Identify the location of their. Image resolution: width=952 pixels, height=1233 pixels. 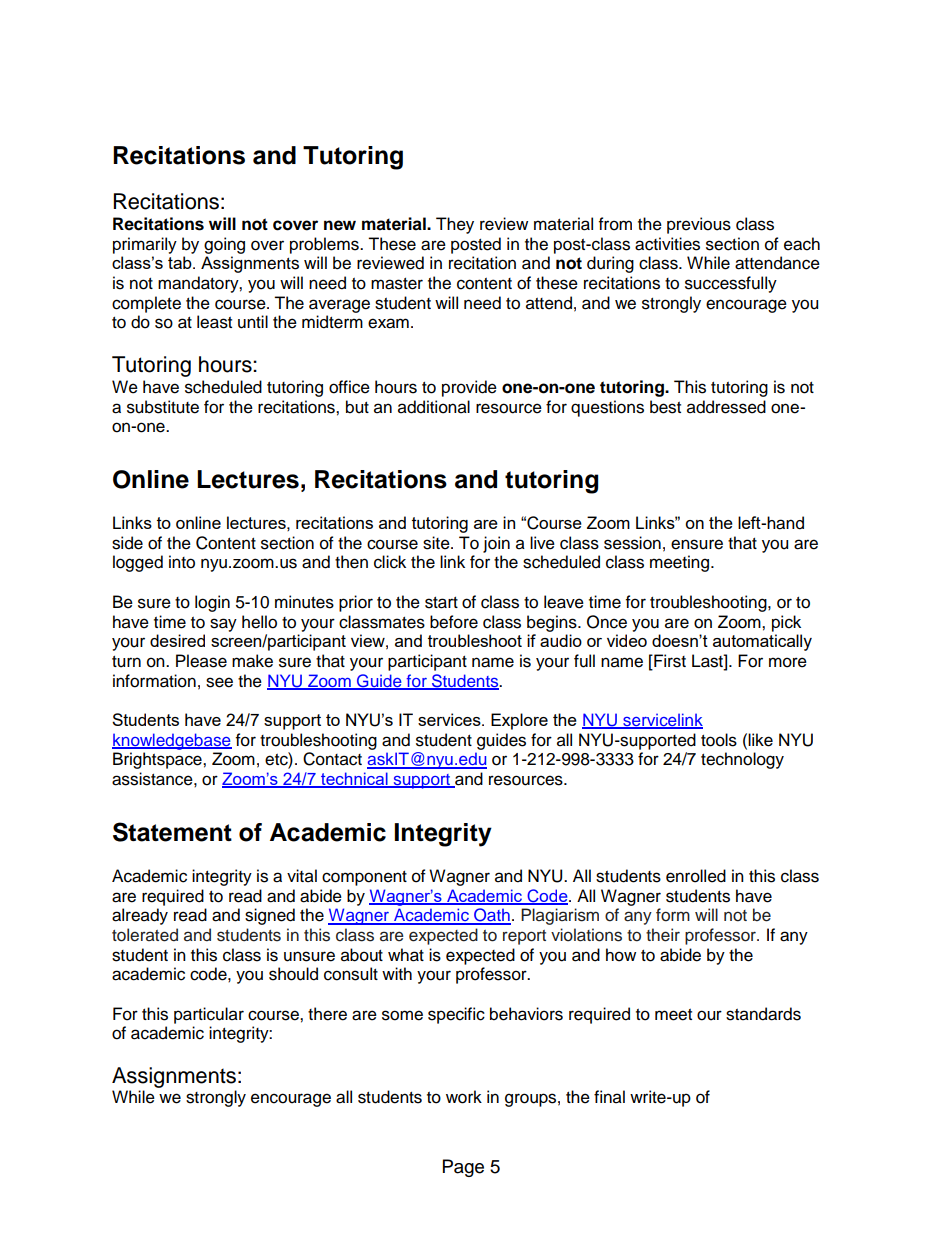
(663, 935).
